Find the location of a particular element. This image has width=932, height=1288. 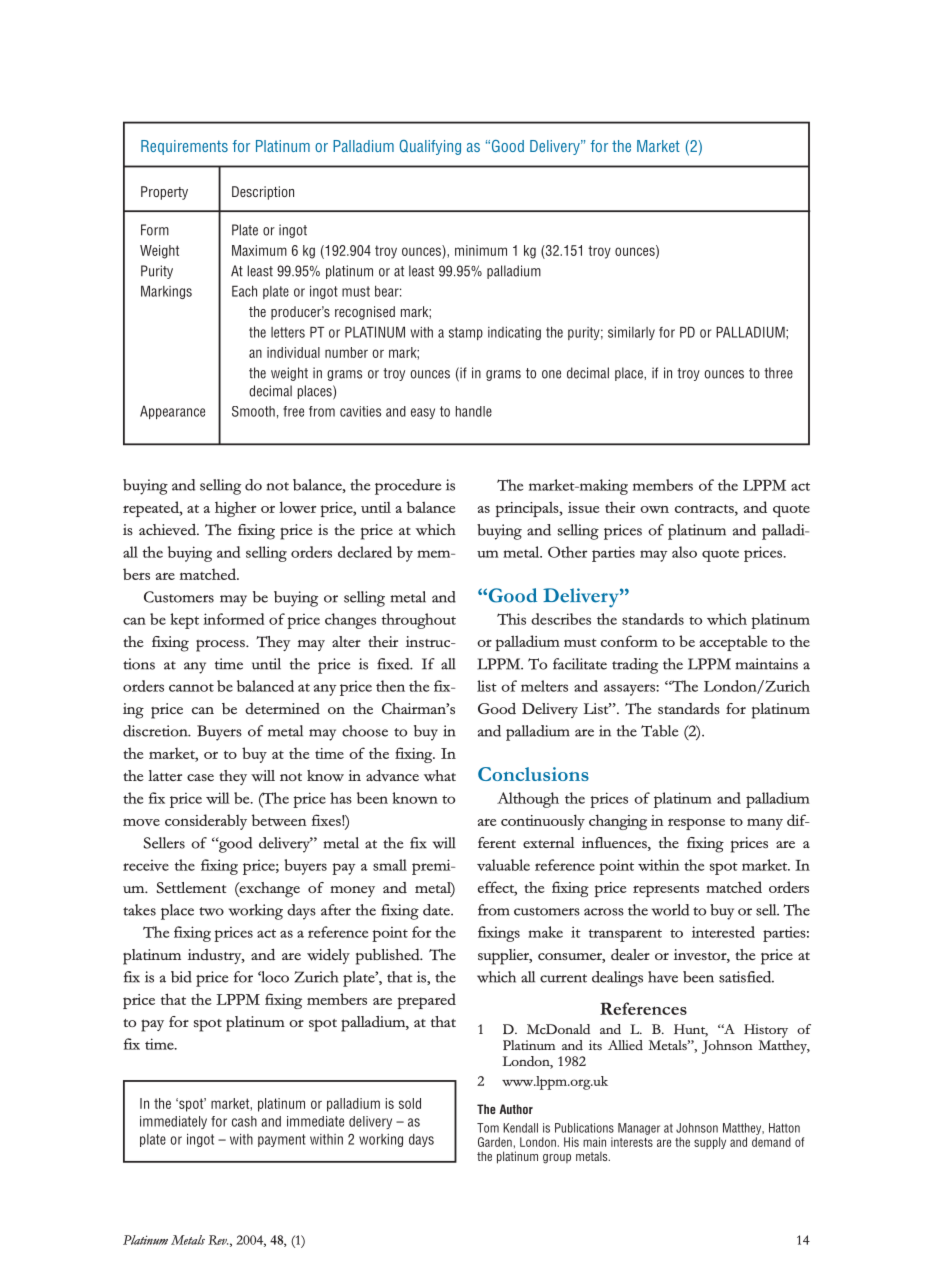

represents is located at coordinates (666, 891).
